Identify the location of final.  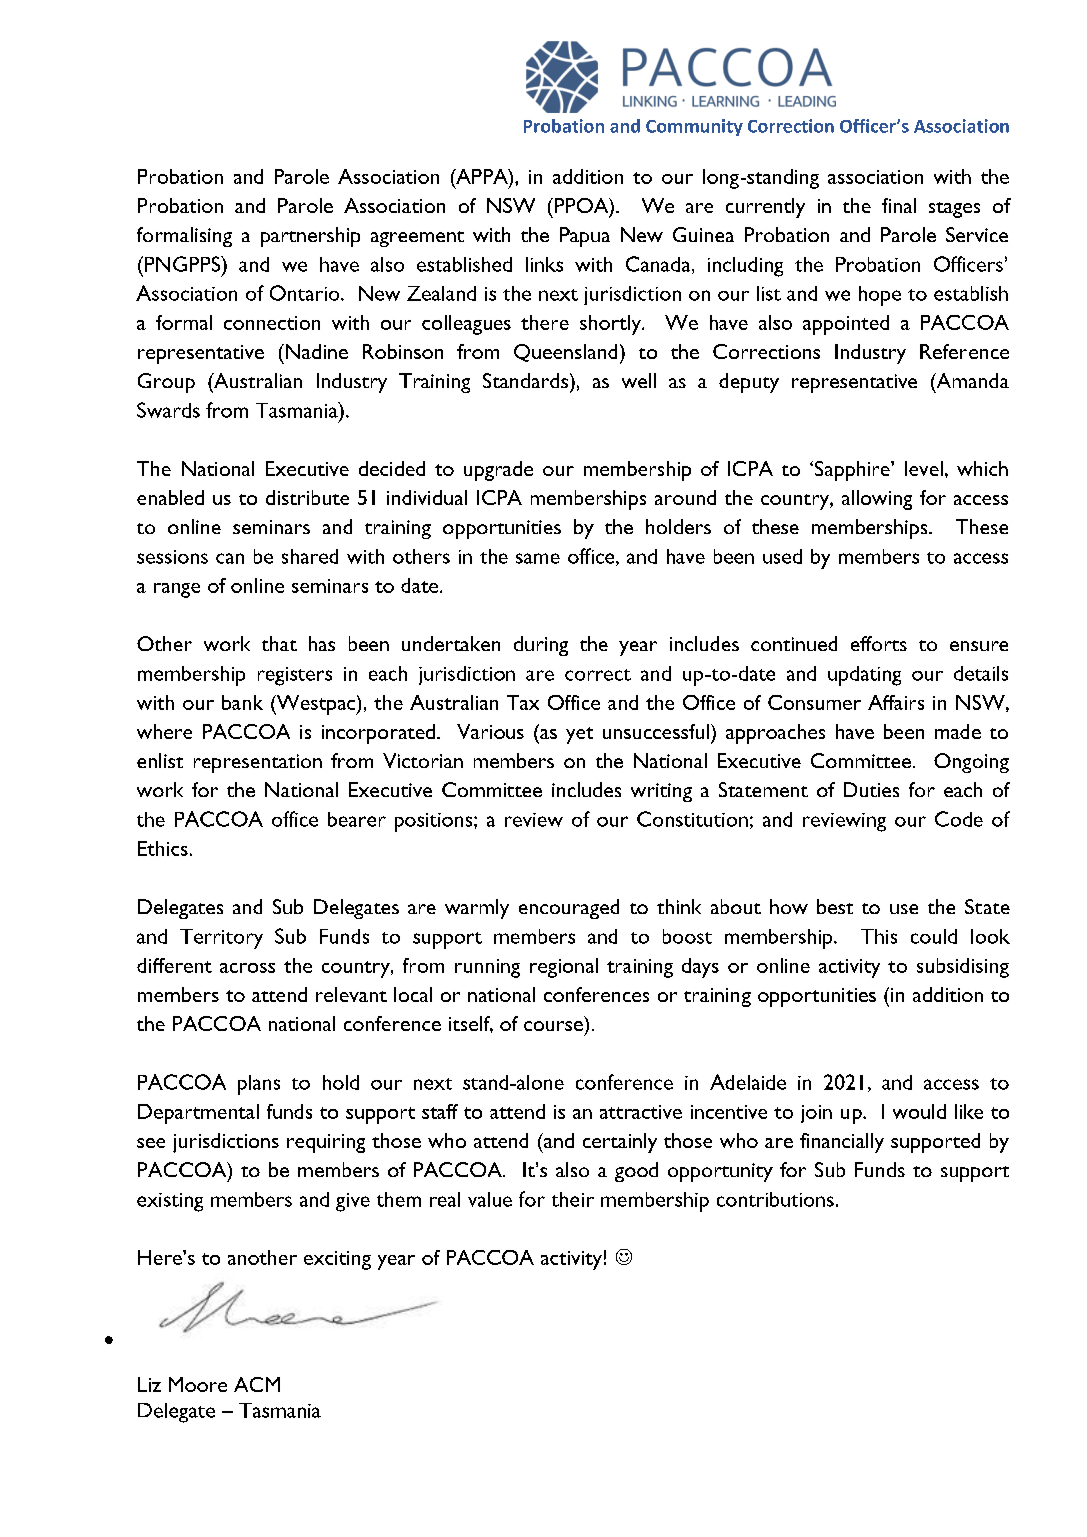
(899, 205).
